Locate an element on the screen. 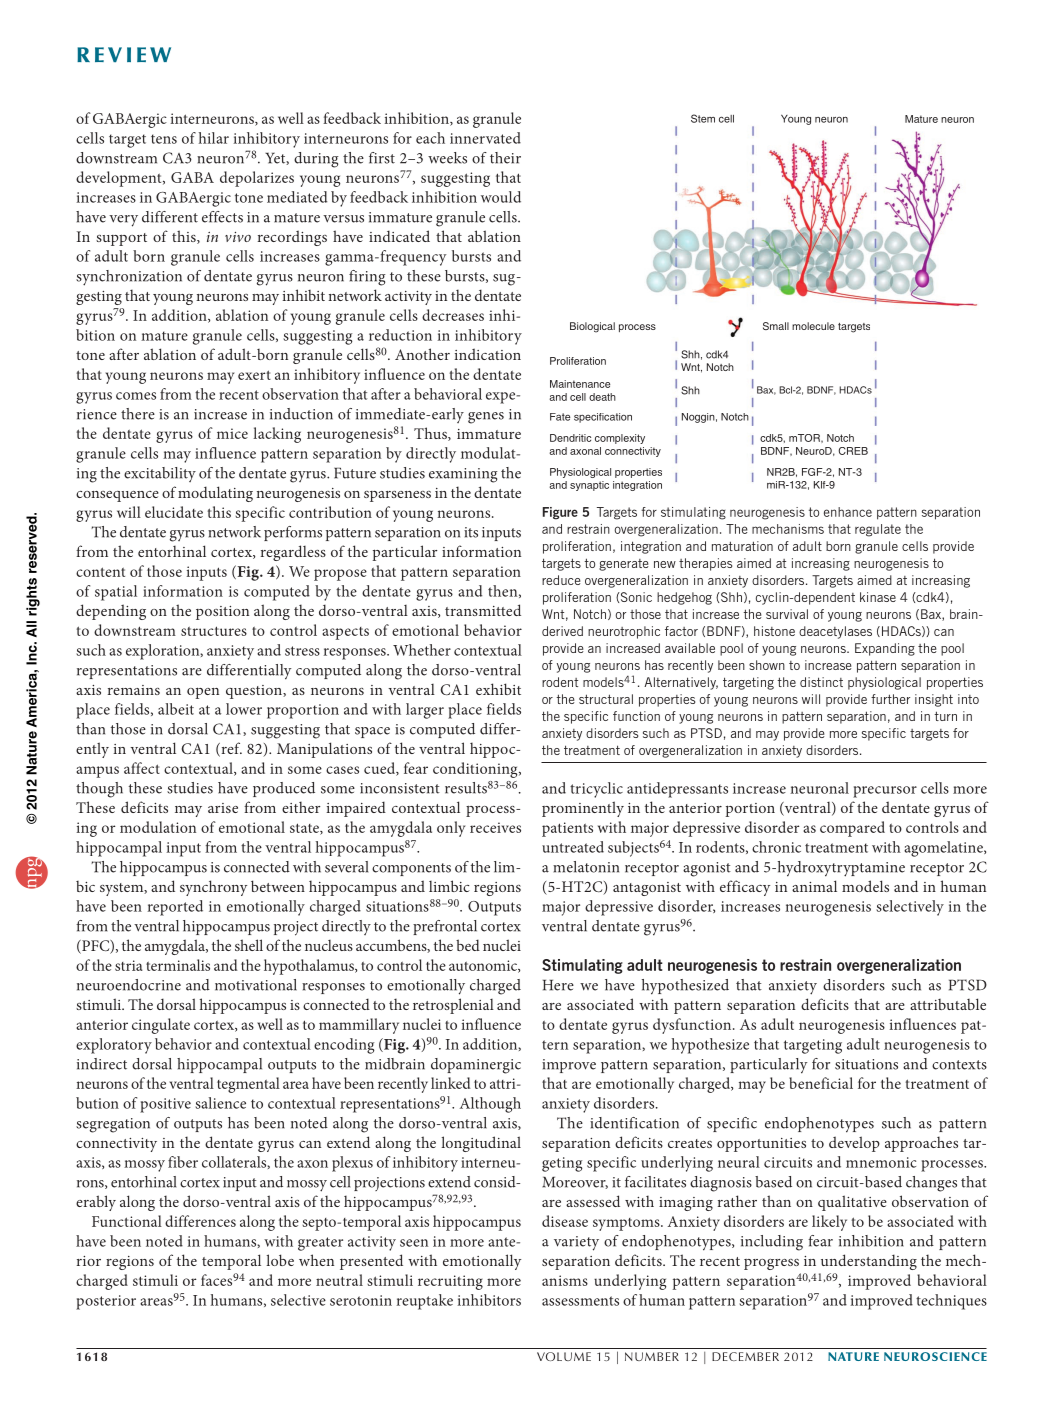  reduce is located at coordinates (561, 580).
